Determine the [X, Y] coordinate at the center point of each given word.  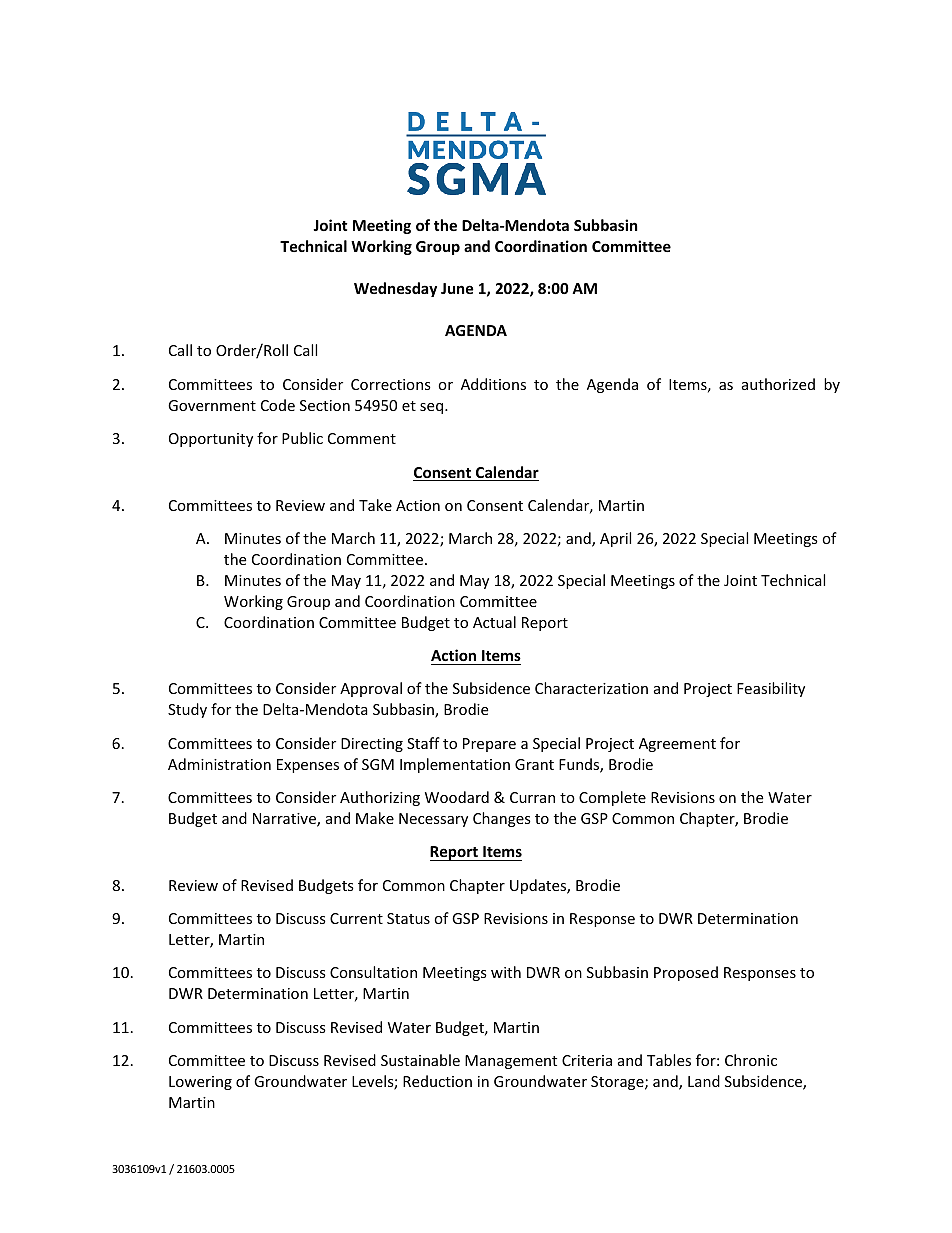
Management [511, 1062]
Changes [502, 819]
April [615, 539]
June [457, 288]
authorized [778, 384]
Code [278, 405]
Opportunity [211, 440]
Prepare [489, 745]
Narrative [285, 820]
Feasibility [771, 689]
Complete [612, 798]
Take [375, 505]
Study [187, 710]
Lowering [200, 1083]
